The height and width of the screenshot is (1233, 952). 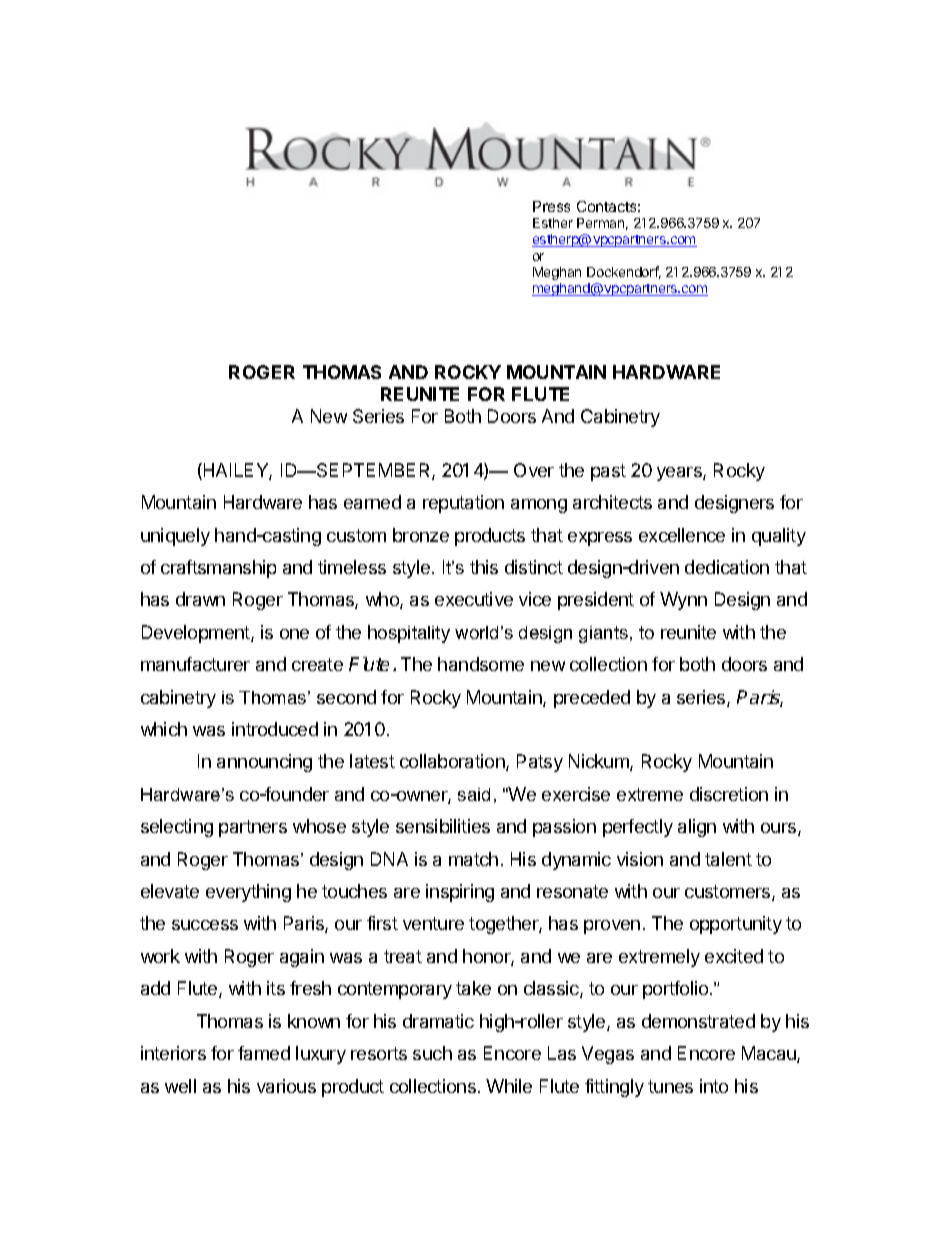 What do you see at coordinates (200, 599) in the screenshot?
I see `drawn` at bounding box center [200, 599].
